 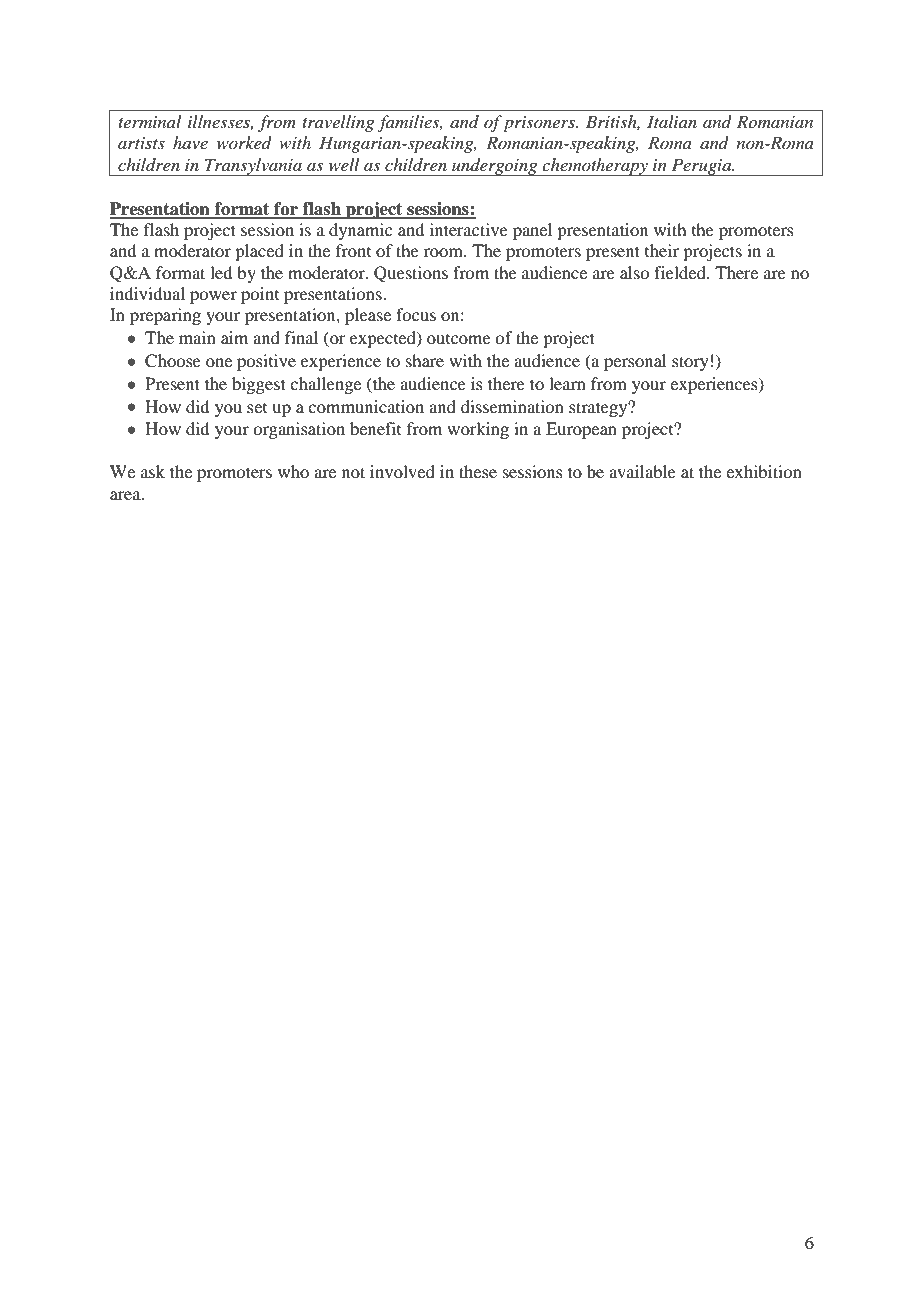 What do you see at coordinates (153, 471) in the page?
I see `ask` at bounding box center [153, 471].
